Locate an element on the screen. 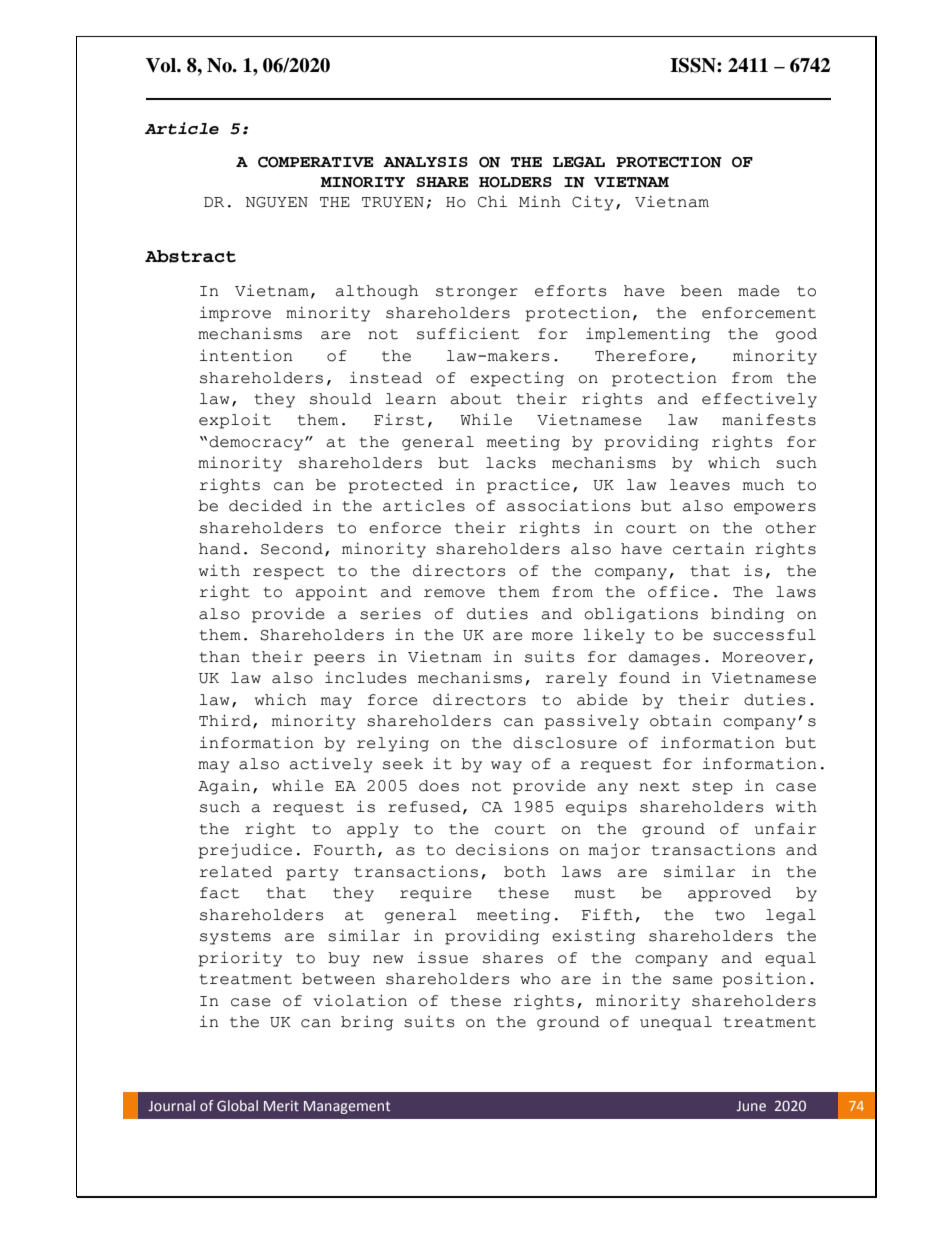  NGUYEN is located at coordinates (276, 202).
